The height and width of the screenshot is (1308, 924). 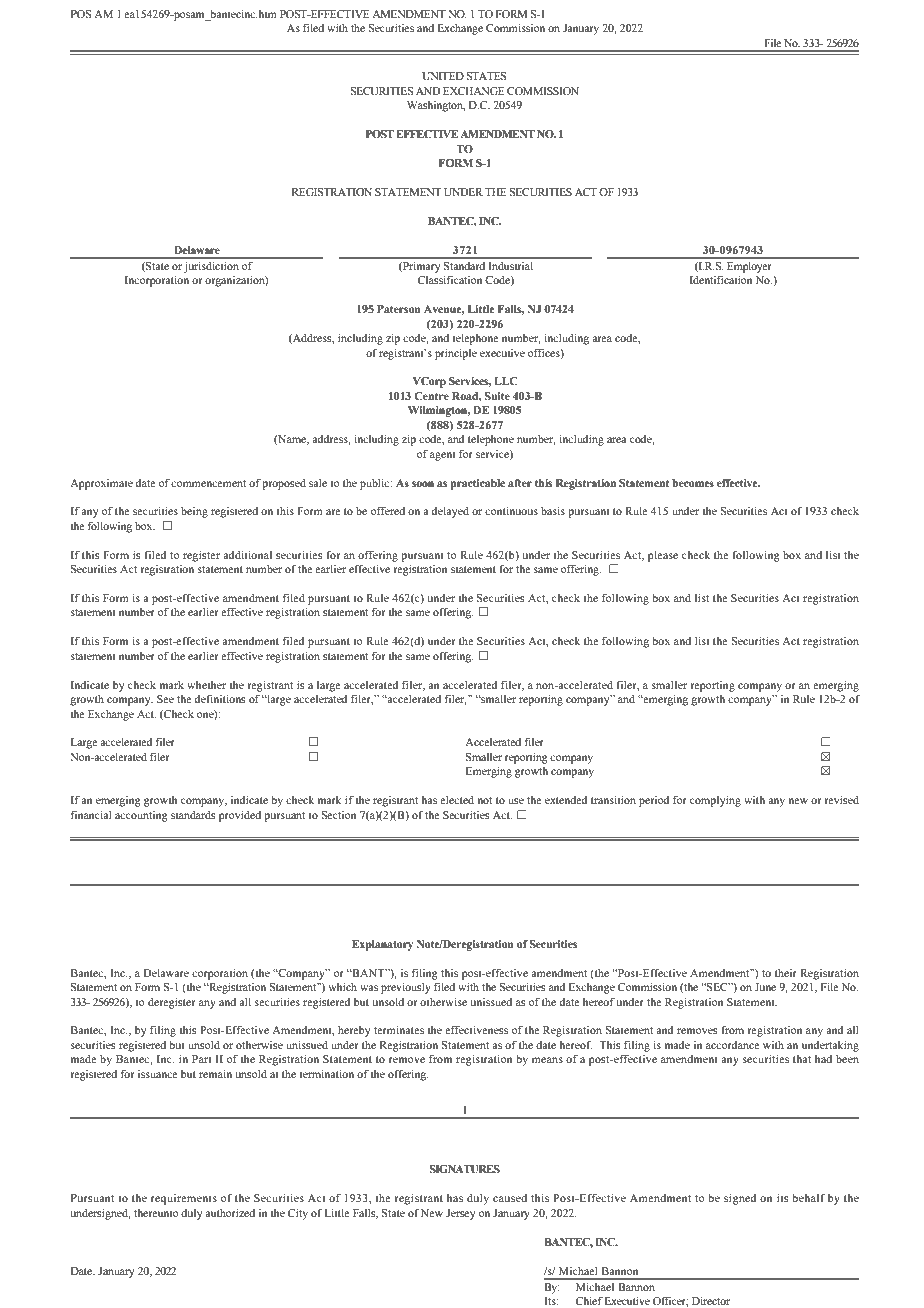 I want to click on caused, so click(x=510, y=1198).
